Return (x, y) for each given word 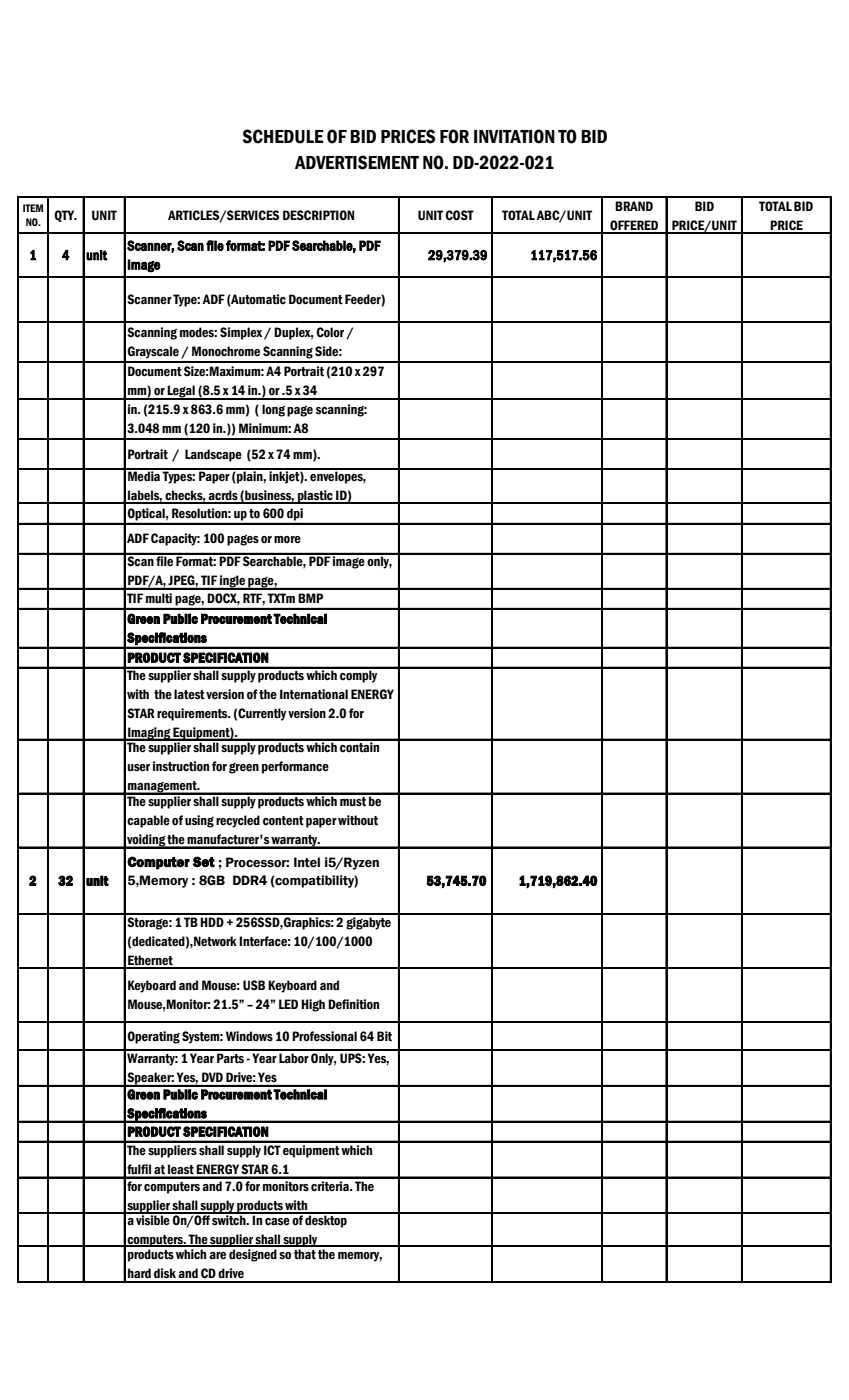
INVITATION (514, 136)
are (217, 1256)
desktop (326, 1220)
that (305, 1254)
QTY (65, 216)
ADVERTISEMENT (357, 162)
